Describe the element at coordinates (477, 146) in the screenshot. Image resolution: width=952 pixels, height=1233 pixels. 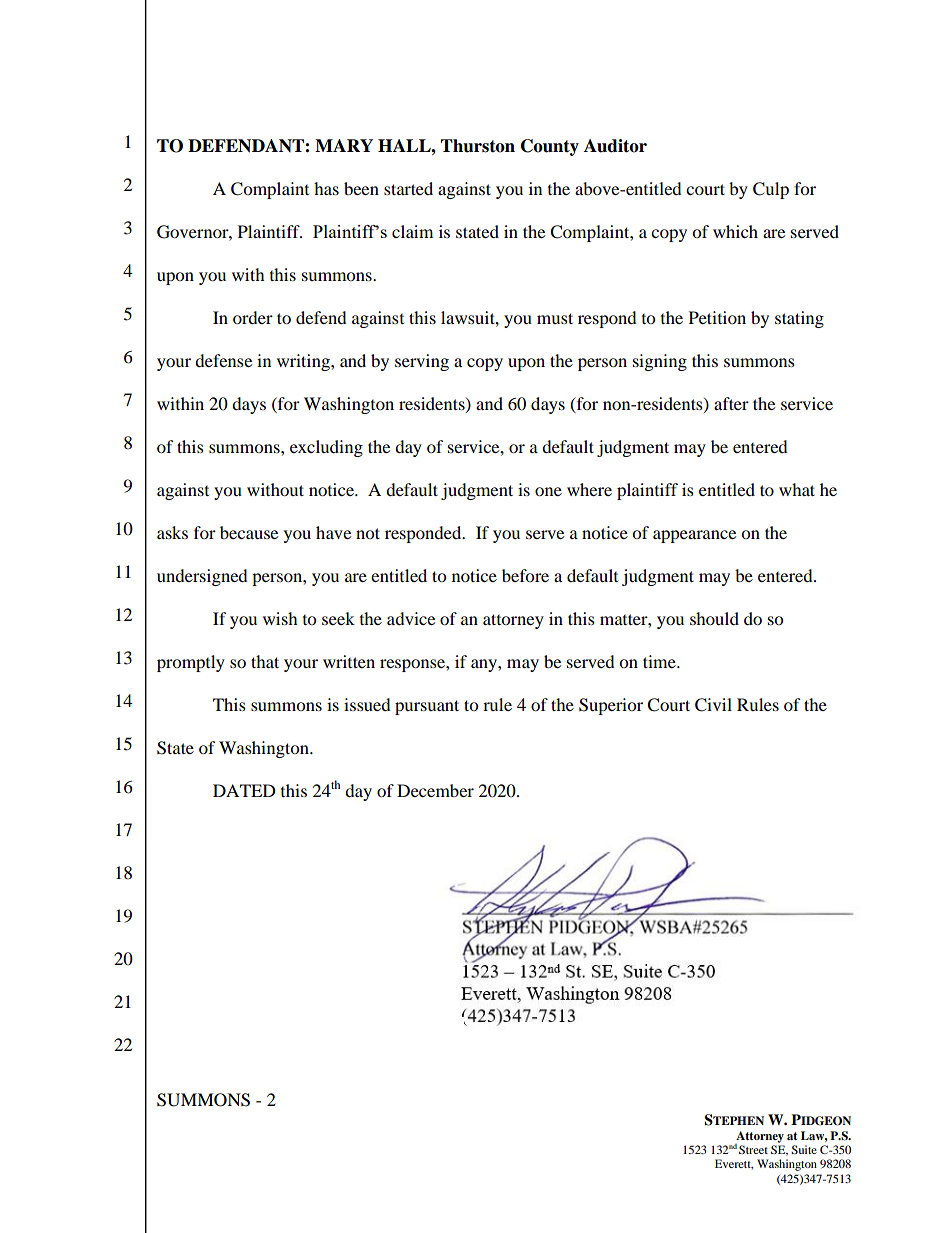
I see `Thurston` at that location.
